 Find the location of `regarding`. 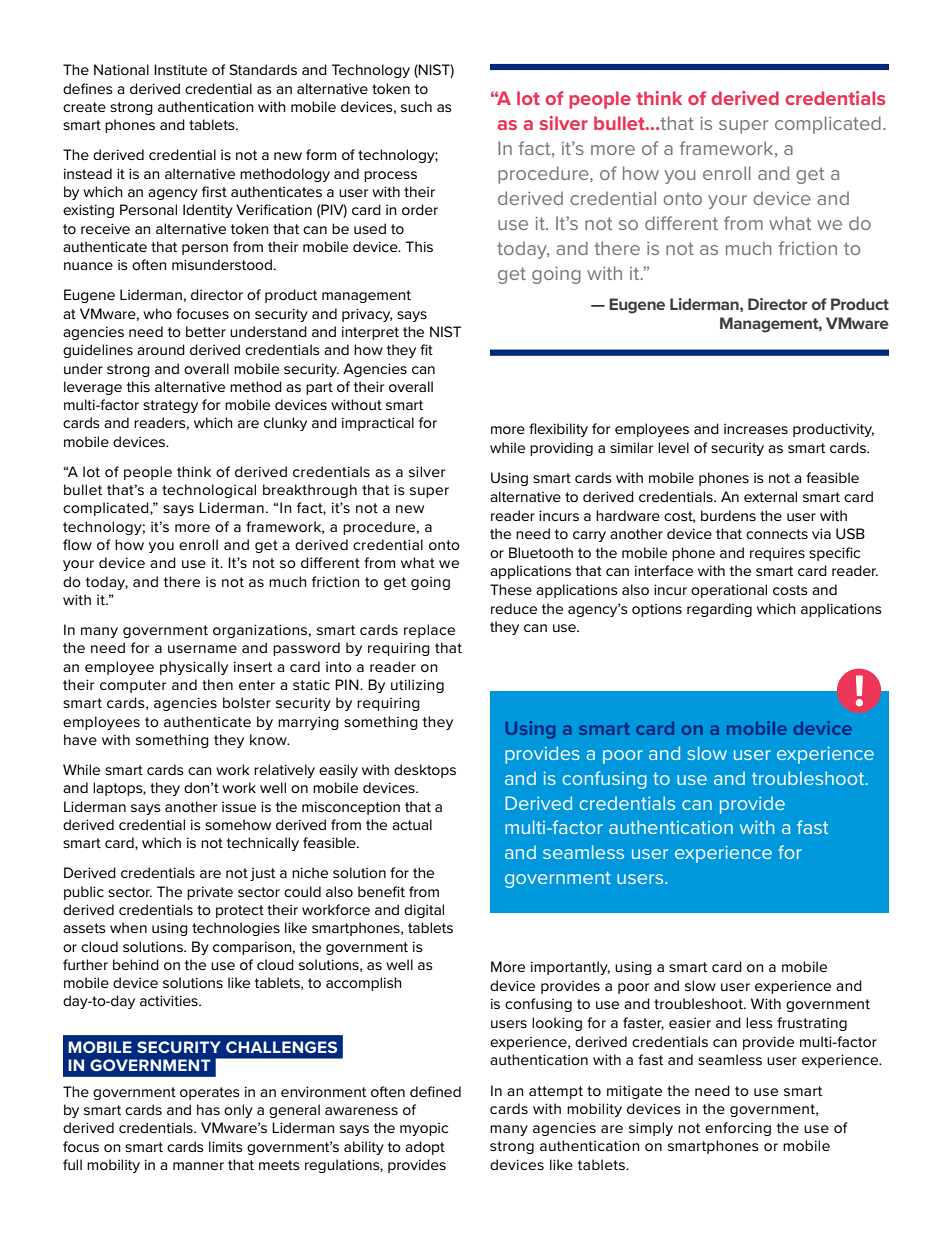

regarding is located at coordinates (719, 610).
